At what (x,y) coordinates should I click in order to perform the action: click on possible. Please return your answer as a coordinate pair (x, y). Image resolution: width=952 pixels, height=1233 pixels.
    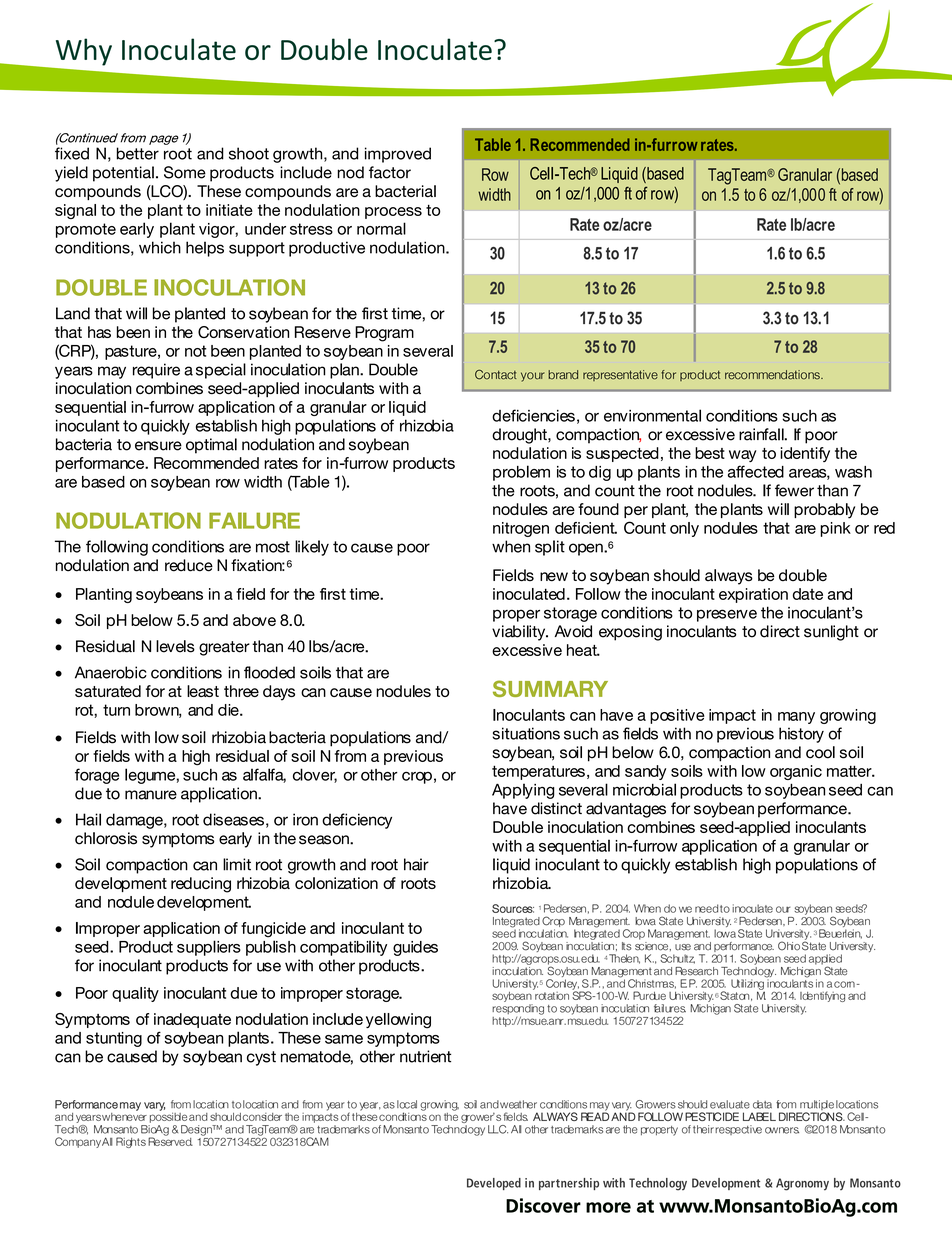
    Looking at the image, I should click on (168, 1116).
